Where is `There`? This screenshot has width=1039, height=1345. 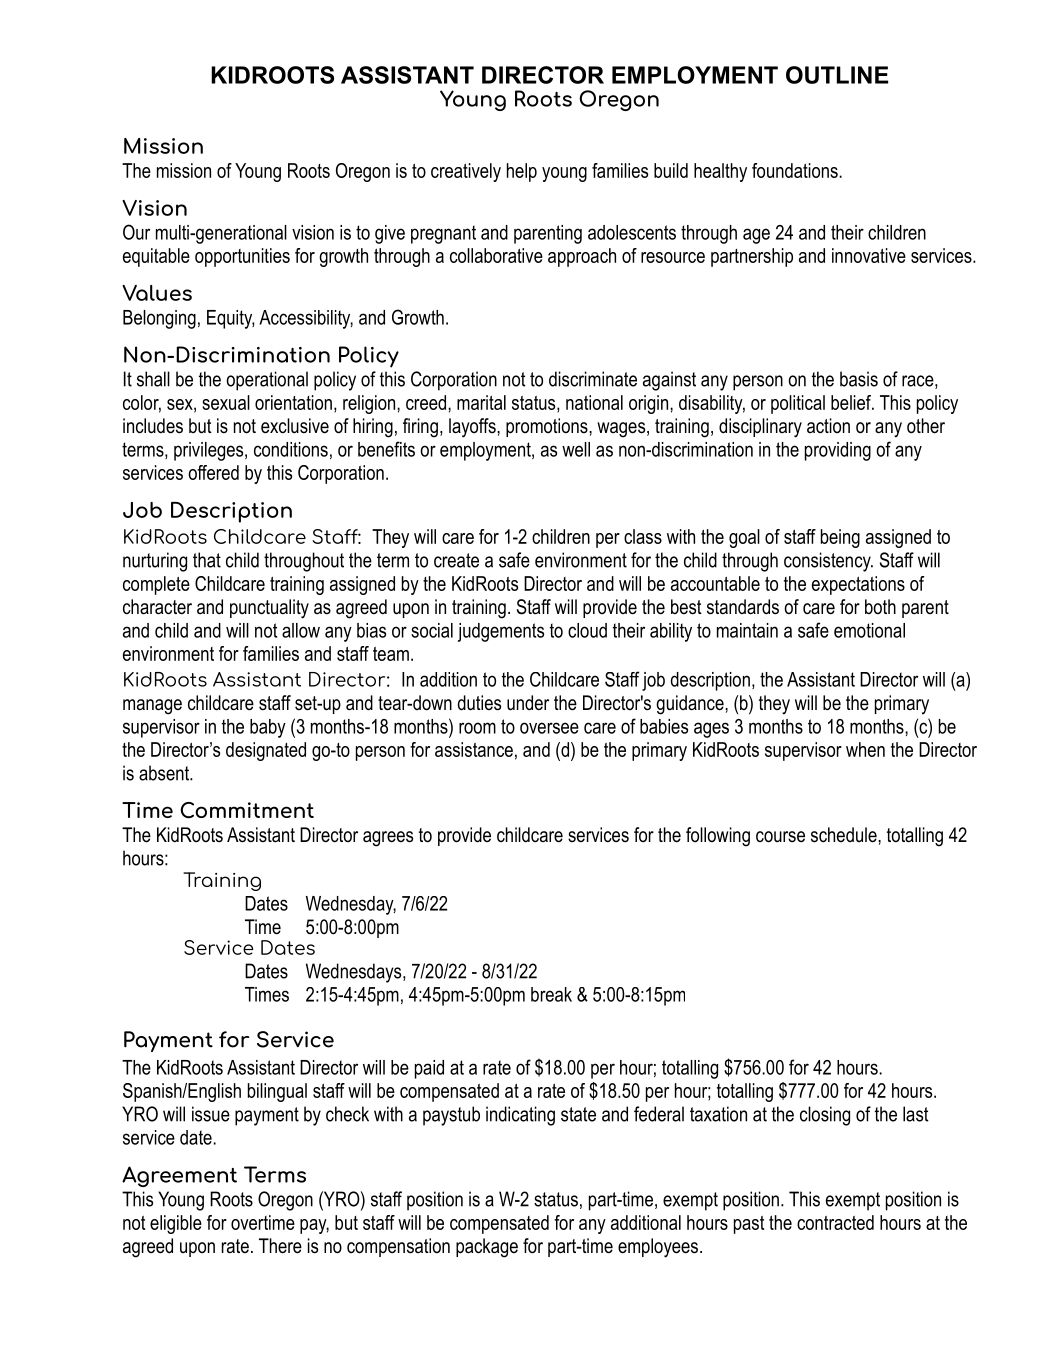
There is located at coordinates (280, 1246).
